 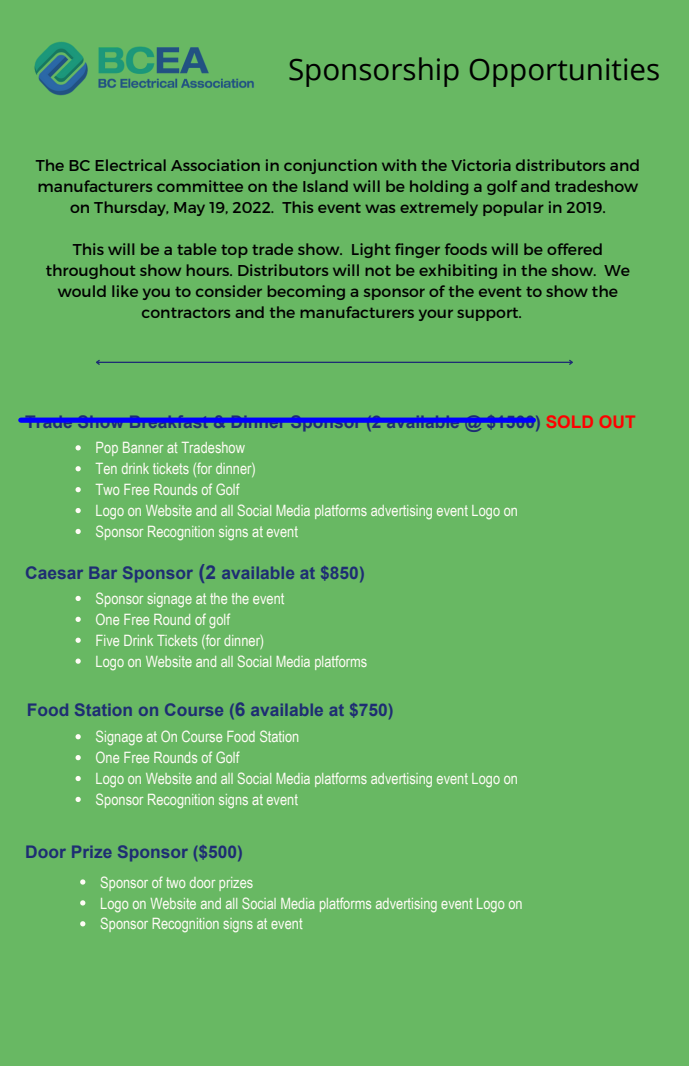 What do you see at coordinates (489, 314) in the image?
I see `support` at bounding box center [489, 314].
